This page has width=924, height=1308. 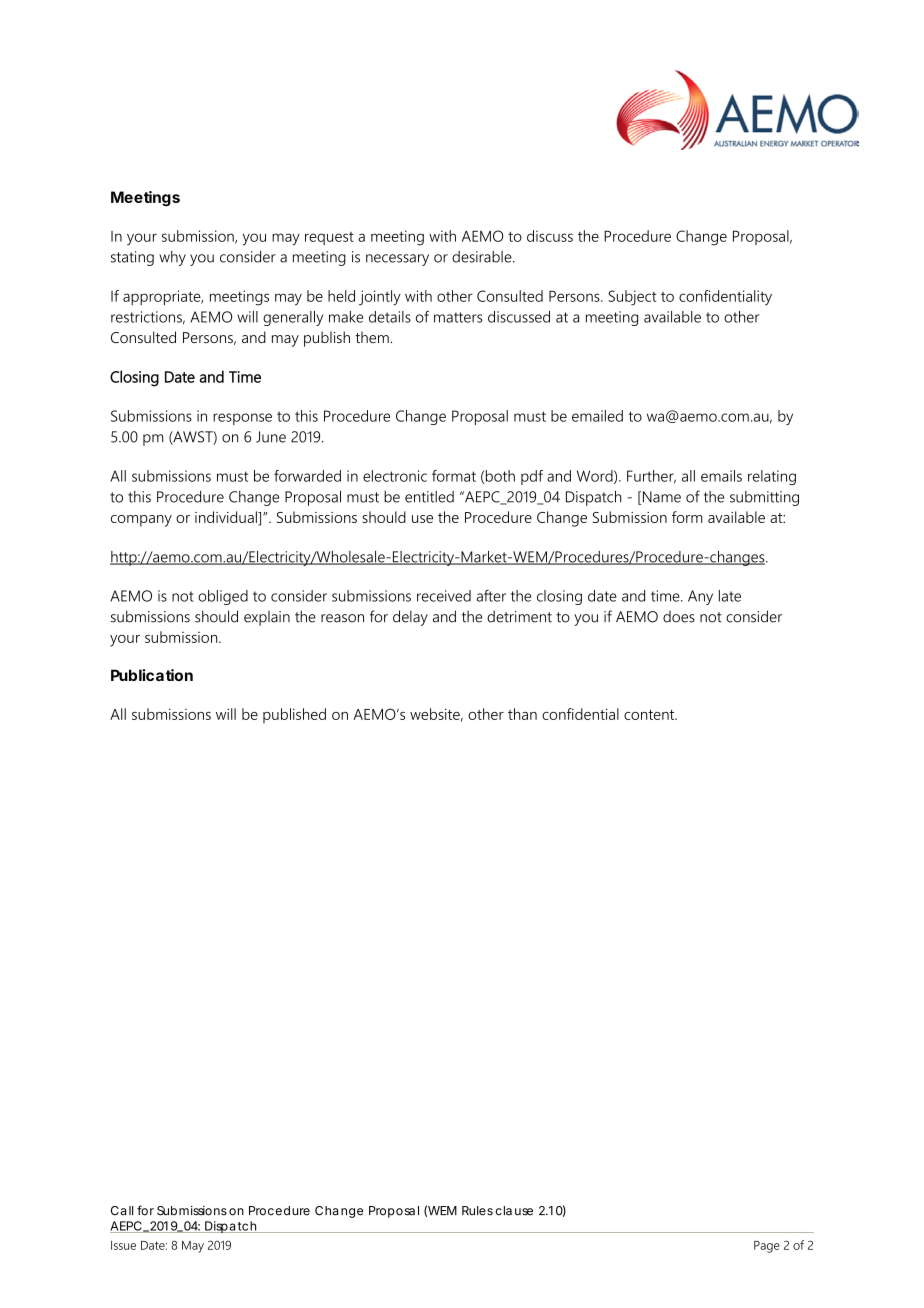 I want to click on why, so click(x=172, y=258).
